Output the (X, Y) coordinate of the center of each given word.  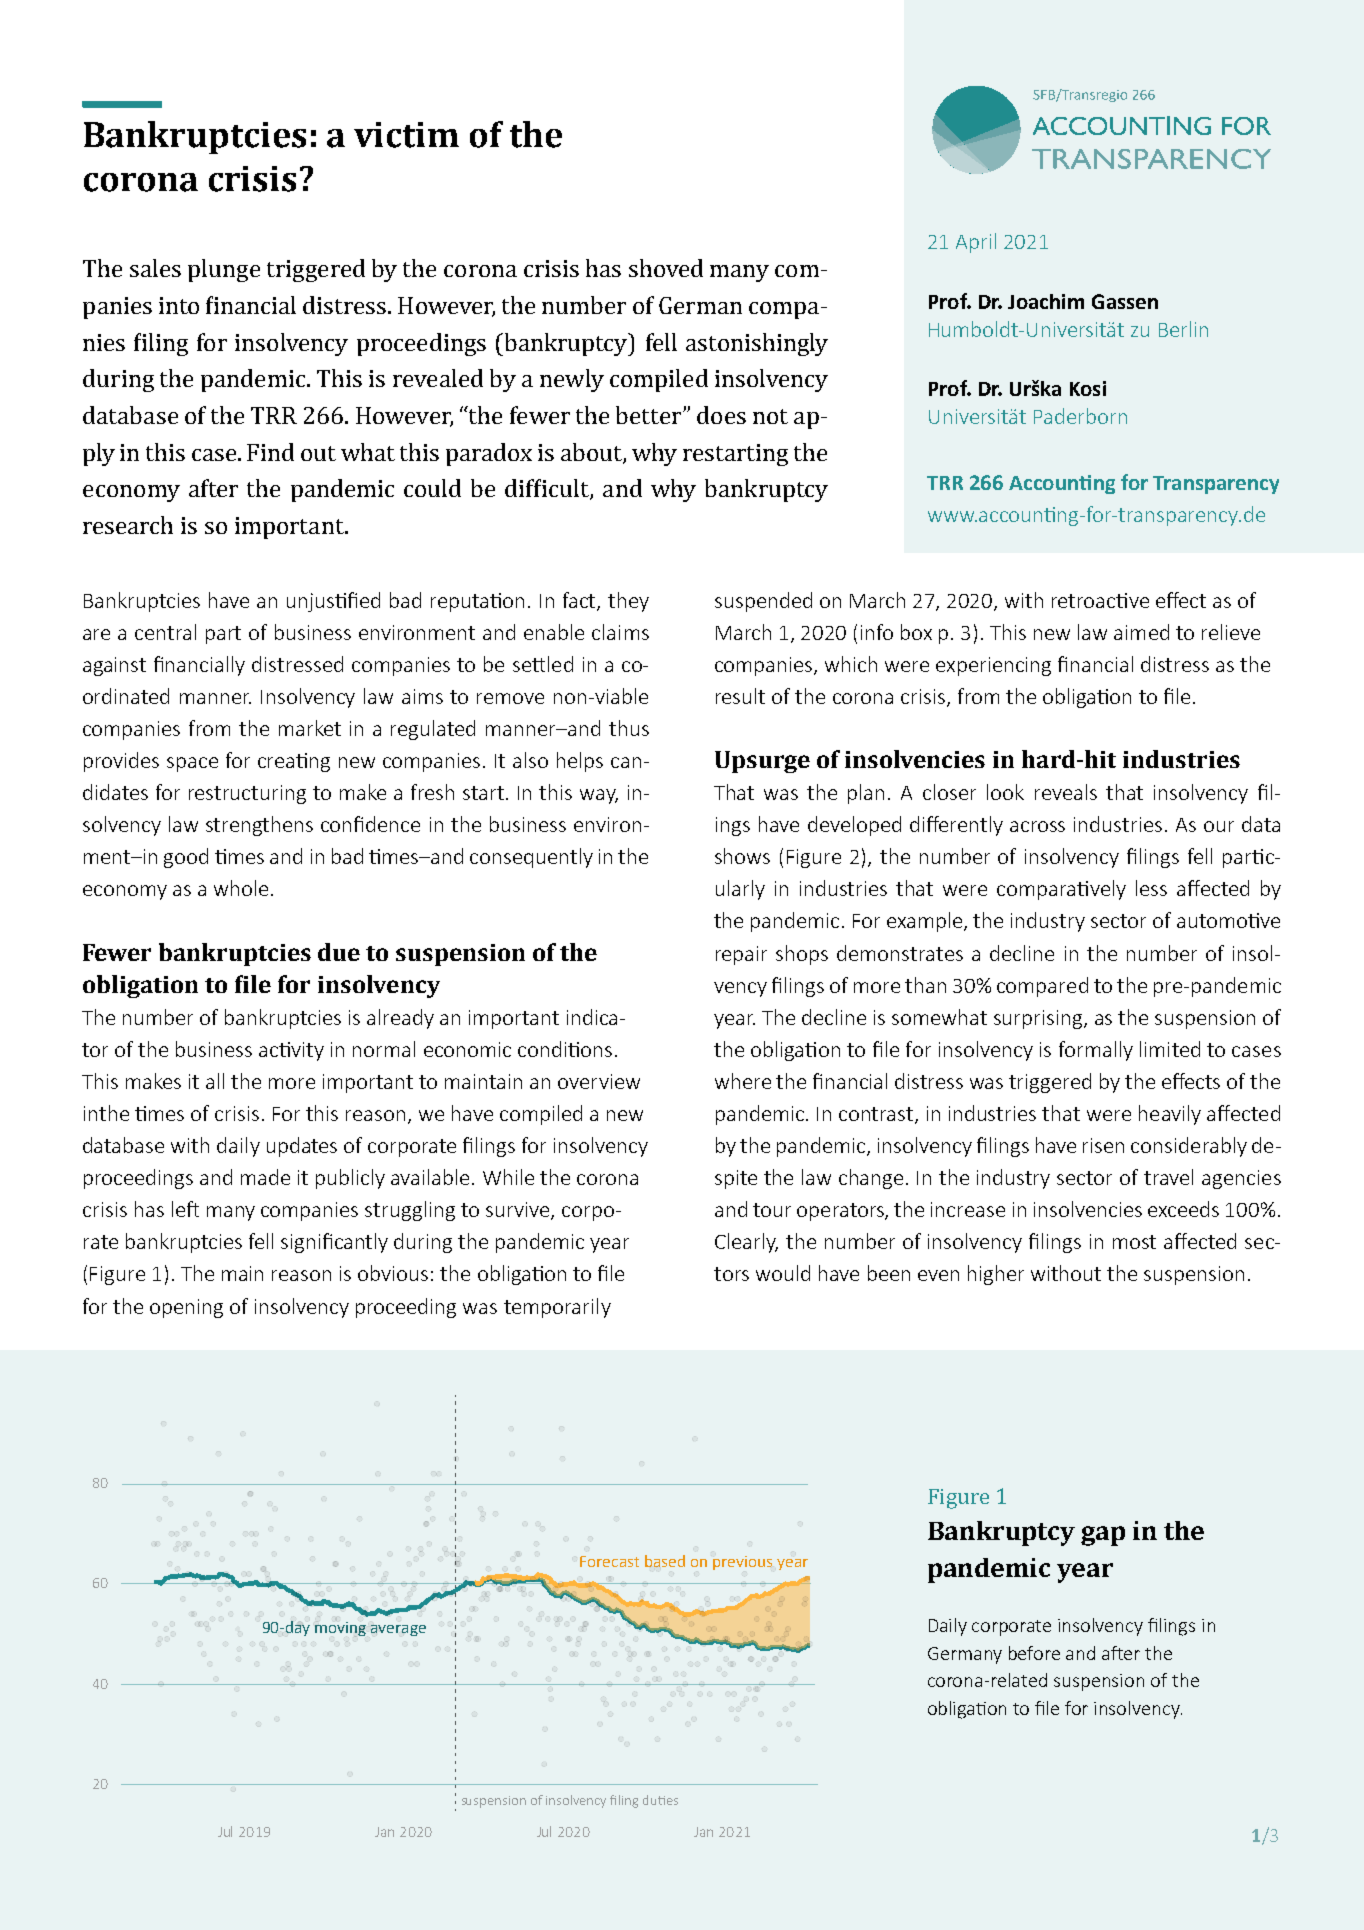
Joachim (1046, 301)
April (976, 243)
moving (340, 1629)
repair (741, 955)
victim (406, 135)
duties (660, 1800)
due (339, 952)
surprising (1039, 1019)
